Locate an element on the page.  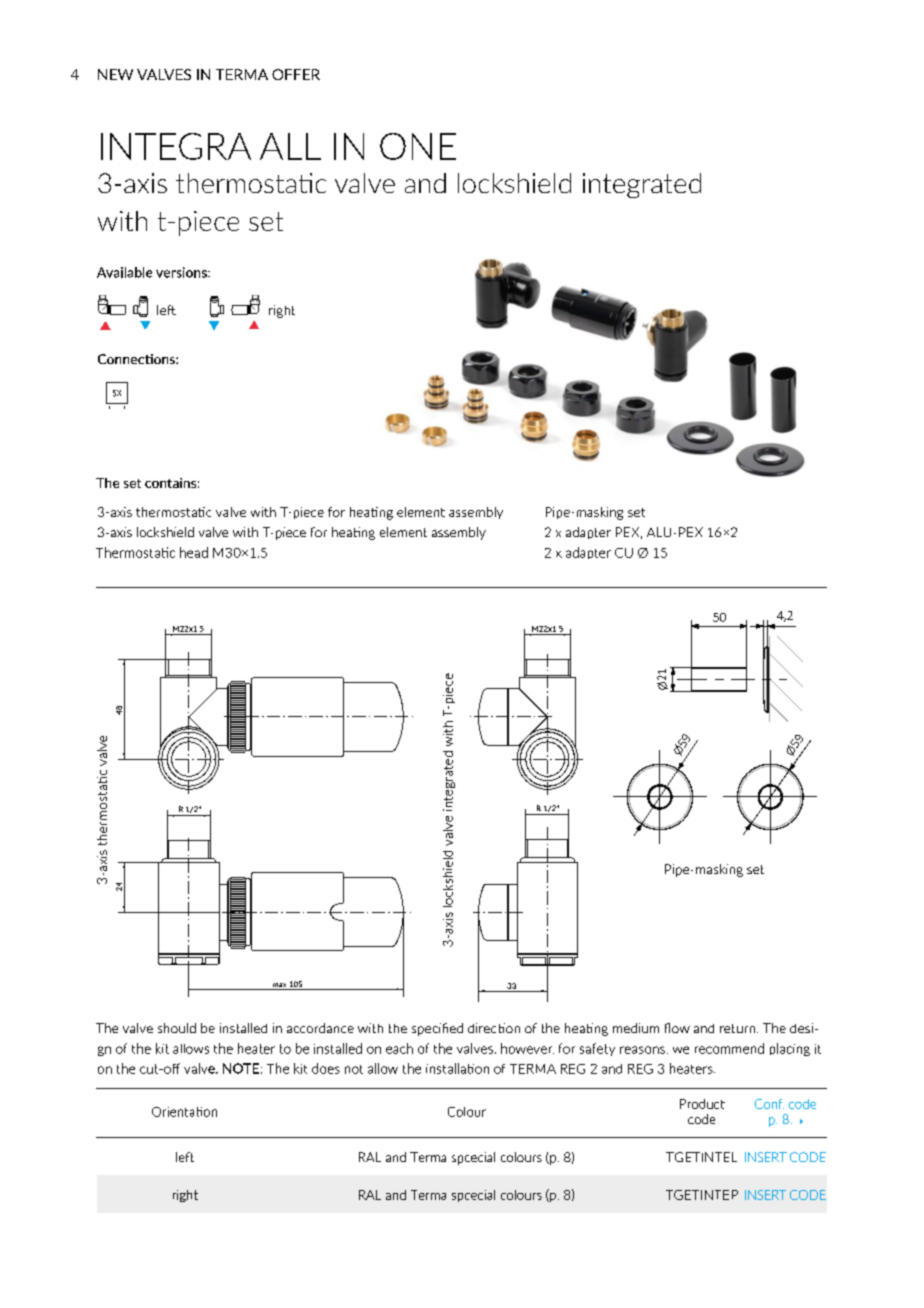
OFFER is located at coordinates (296, 74).
